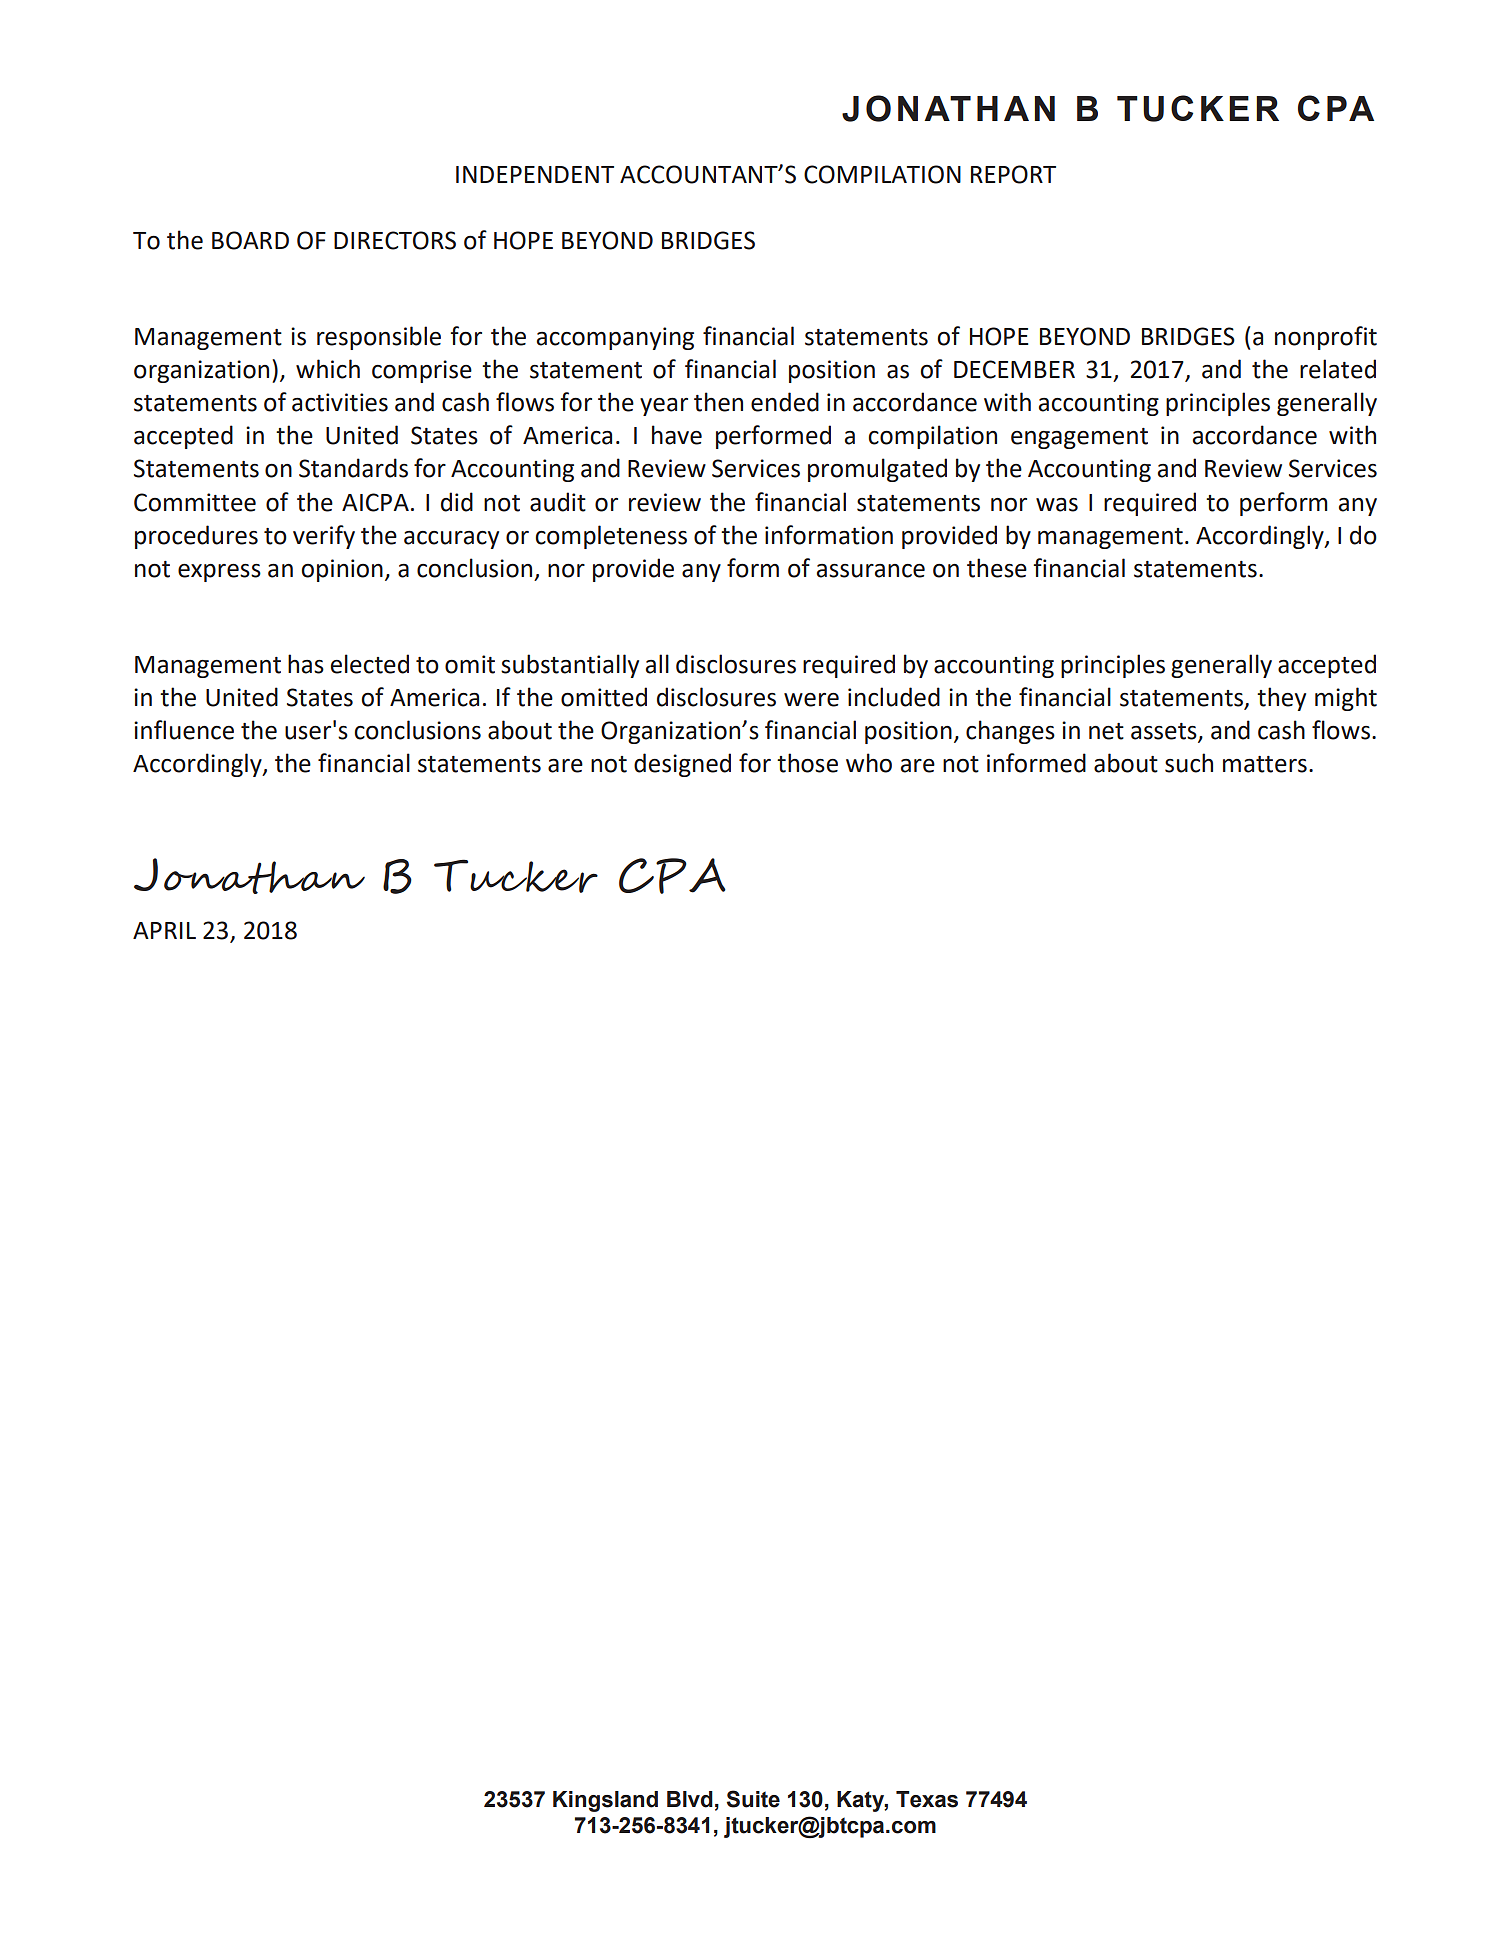 This image has width=1511, height=1955. I want to click on assurance, so click(871, 571).
